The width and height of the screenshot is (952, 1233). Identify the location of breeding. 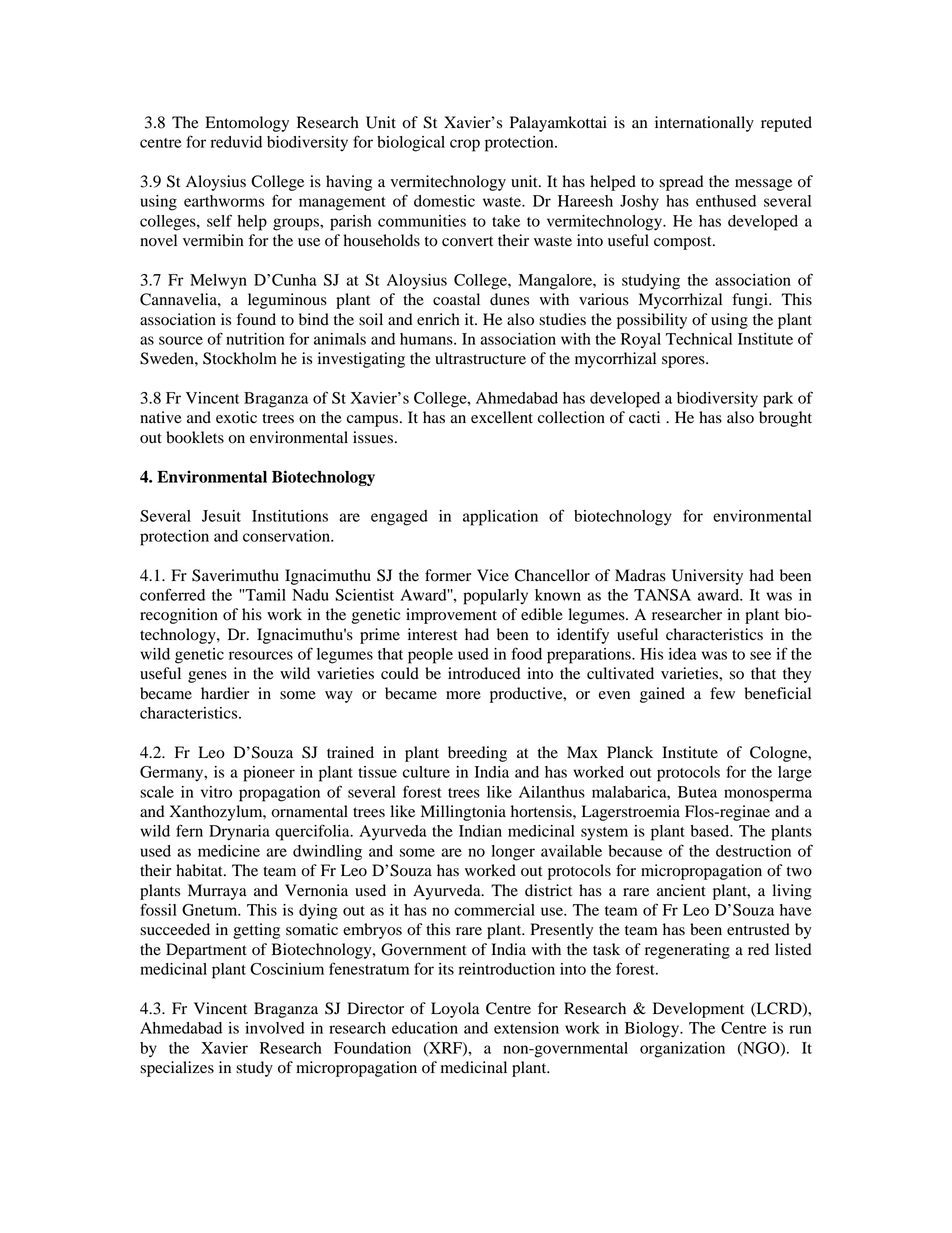
(477, 754).
